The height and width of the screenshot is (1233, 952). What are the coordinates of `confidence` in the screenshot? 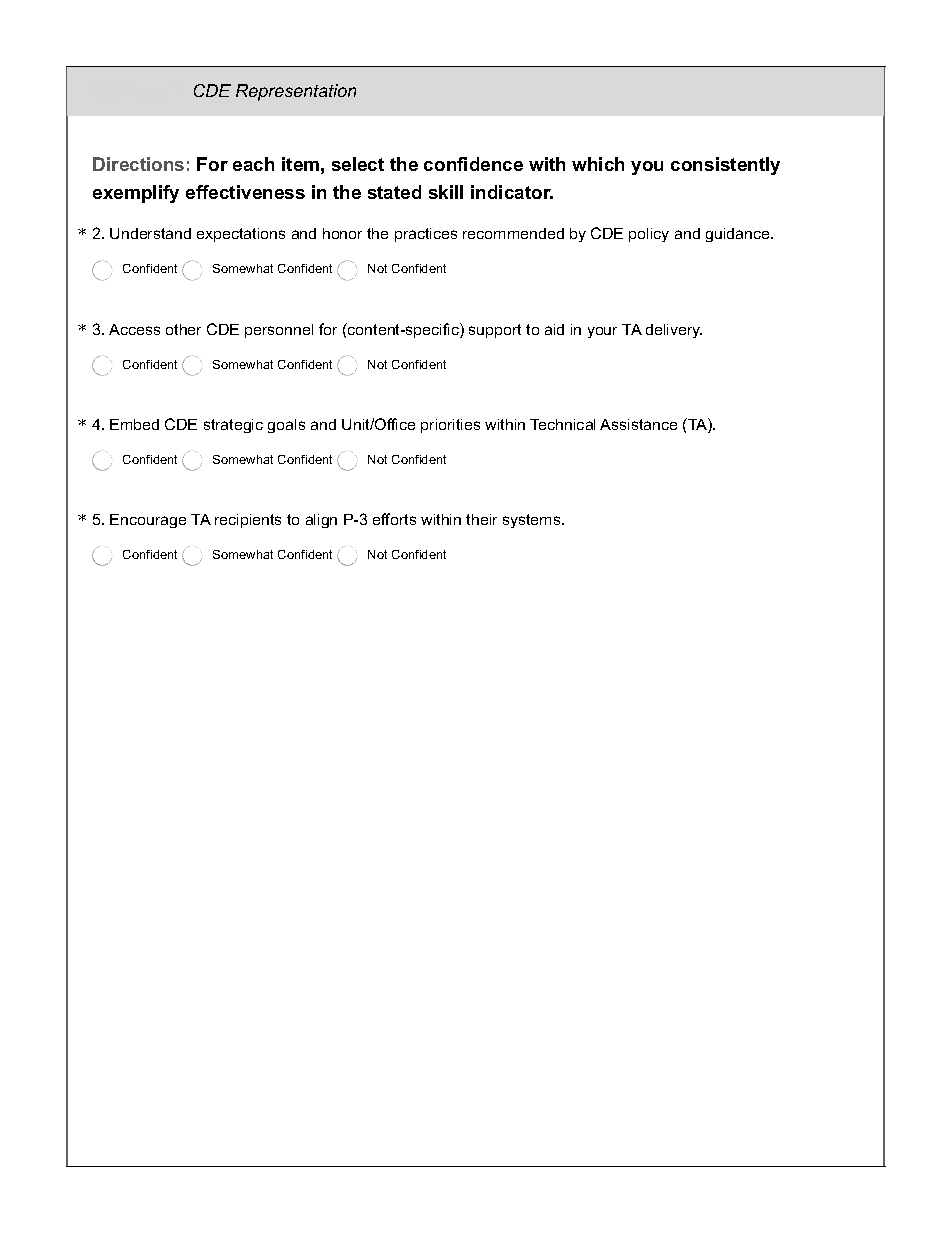 It's located at (473, 164).
